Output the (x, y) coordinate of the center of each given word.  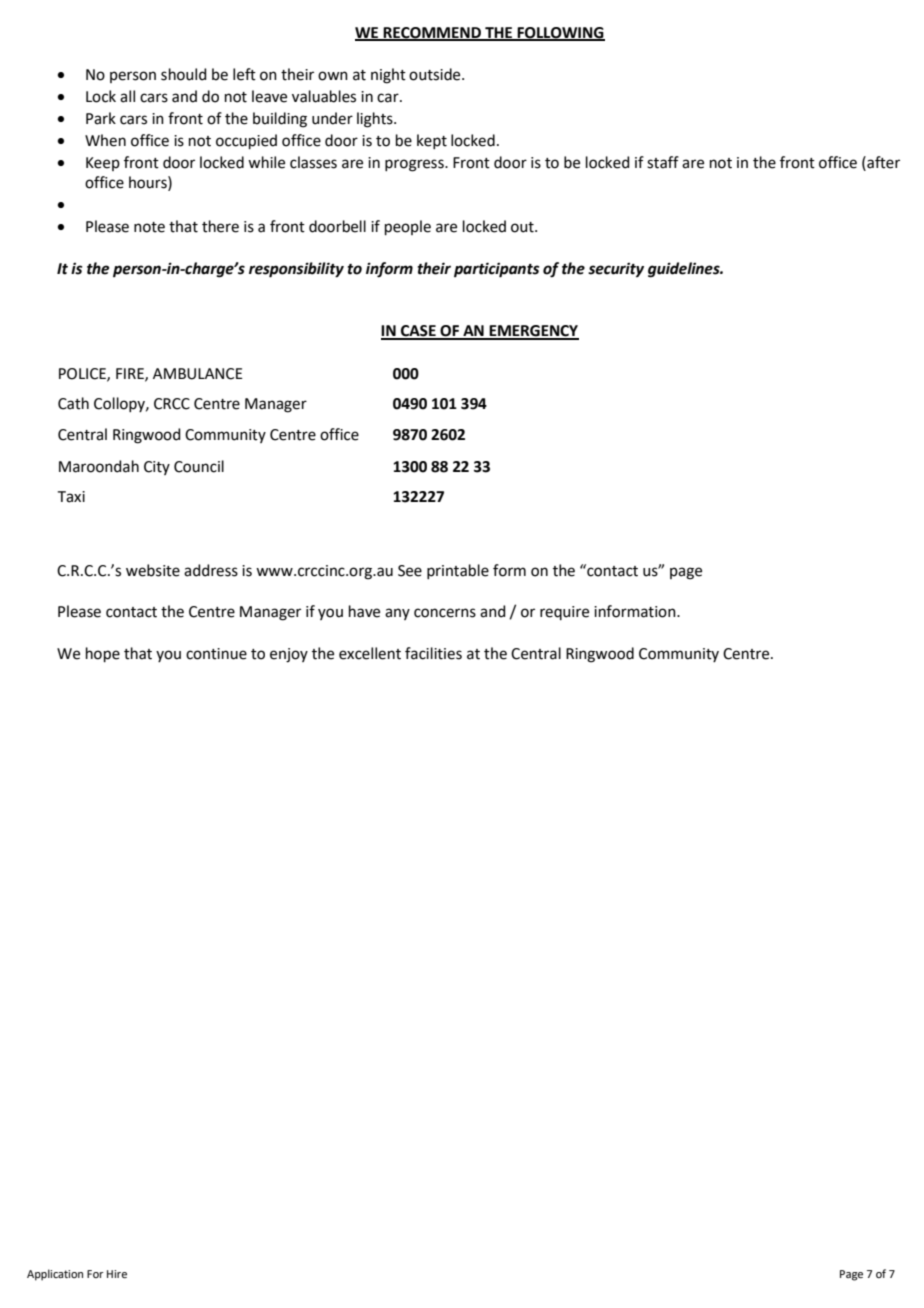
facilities (433, 653)
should (184, 74)
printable (458, 571)
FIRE (131, 374)
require (564, 613)
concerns (445, 613)
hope (103, 654)
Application (55, 1275)
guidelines (685, 270)
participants (497, 270)
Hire (117, 1274)
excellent (370, 653)
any (397, 614)
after (882, 162)
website (153, 570)
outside (436, 74)
